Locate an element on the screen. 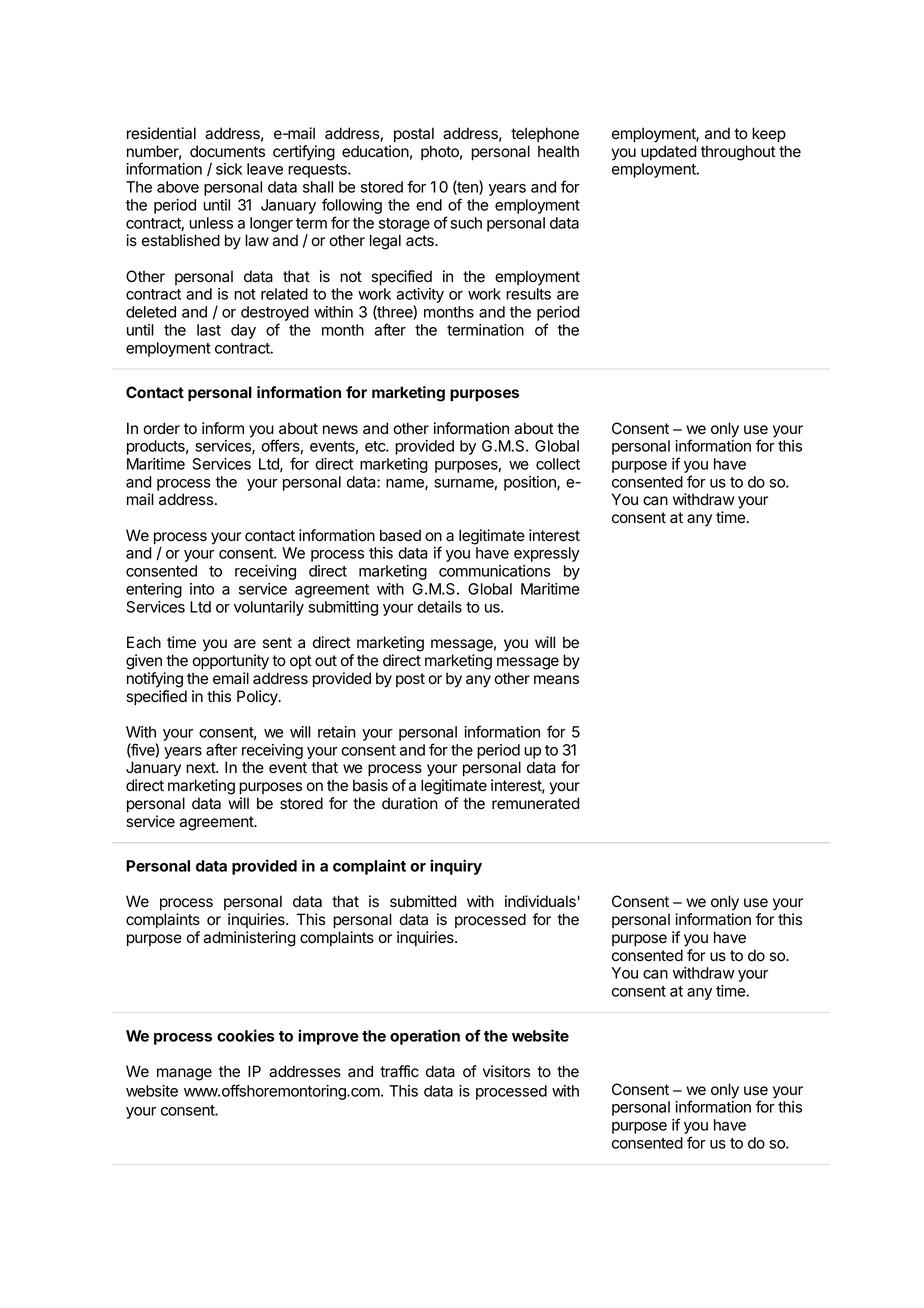  cookies is located at coordinates (245, 1035).
